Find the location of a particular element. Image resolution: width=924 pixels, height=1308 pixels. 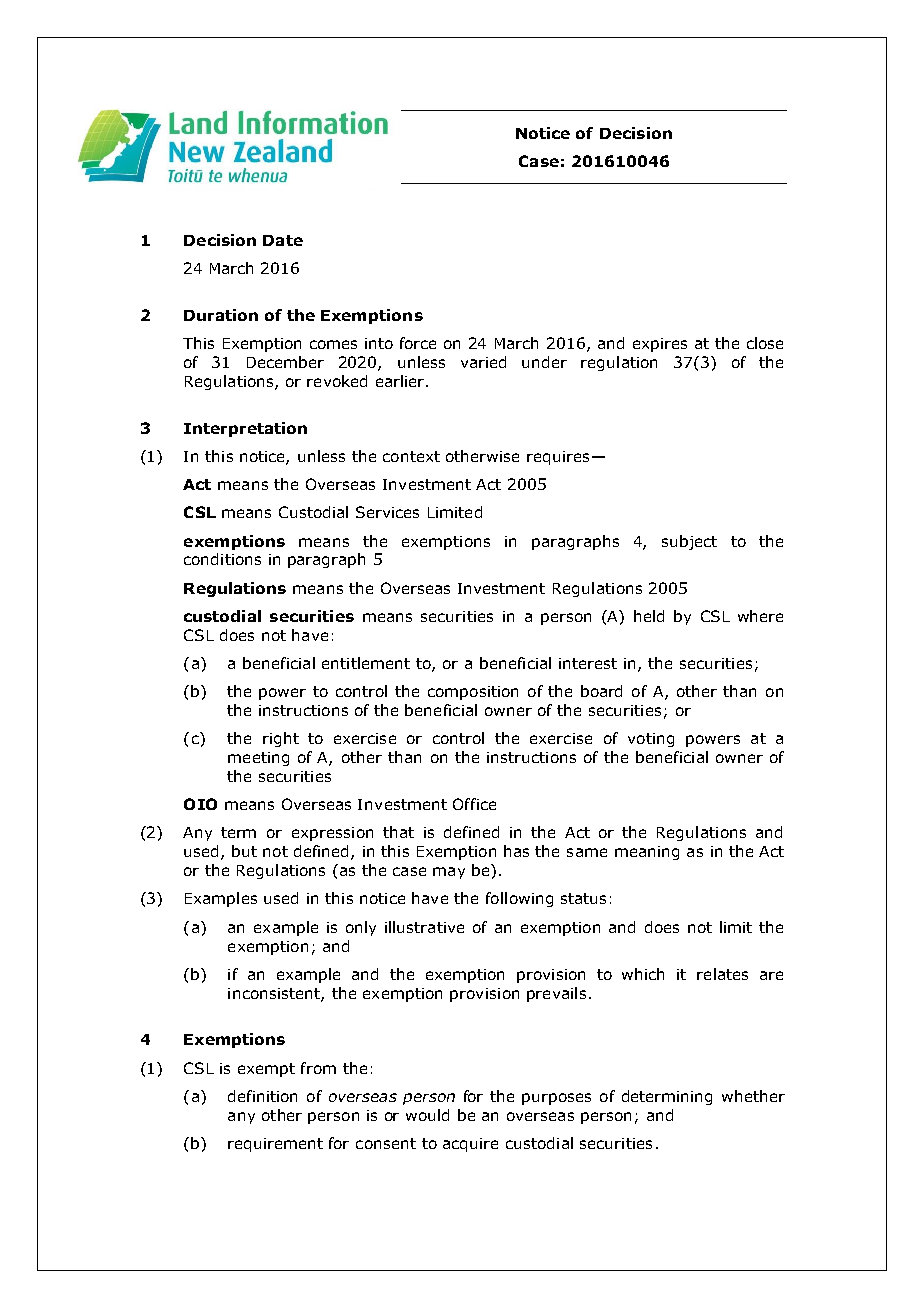

has is located at coordinates (516, 851).
